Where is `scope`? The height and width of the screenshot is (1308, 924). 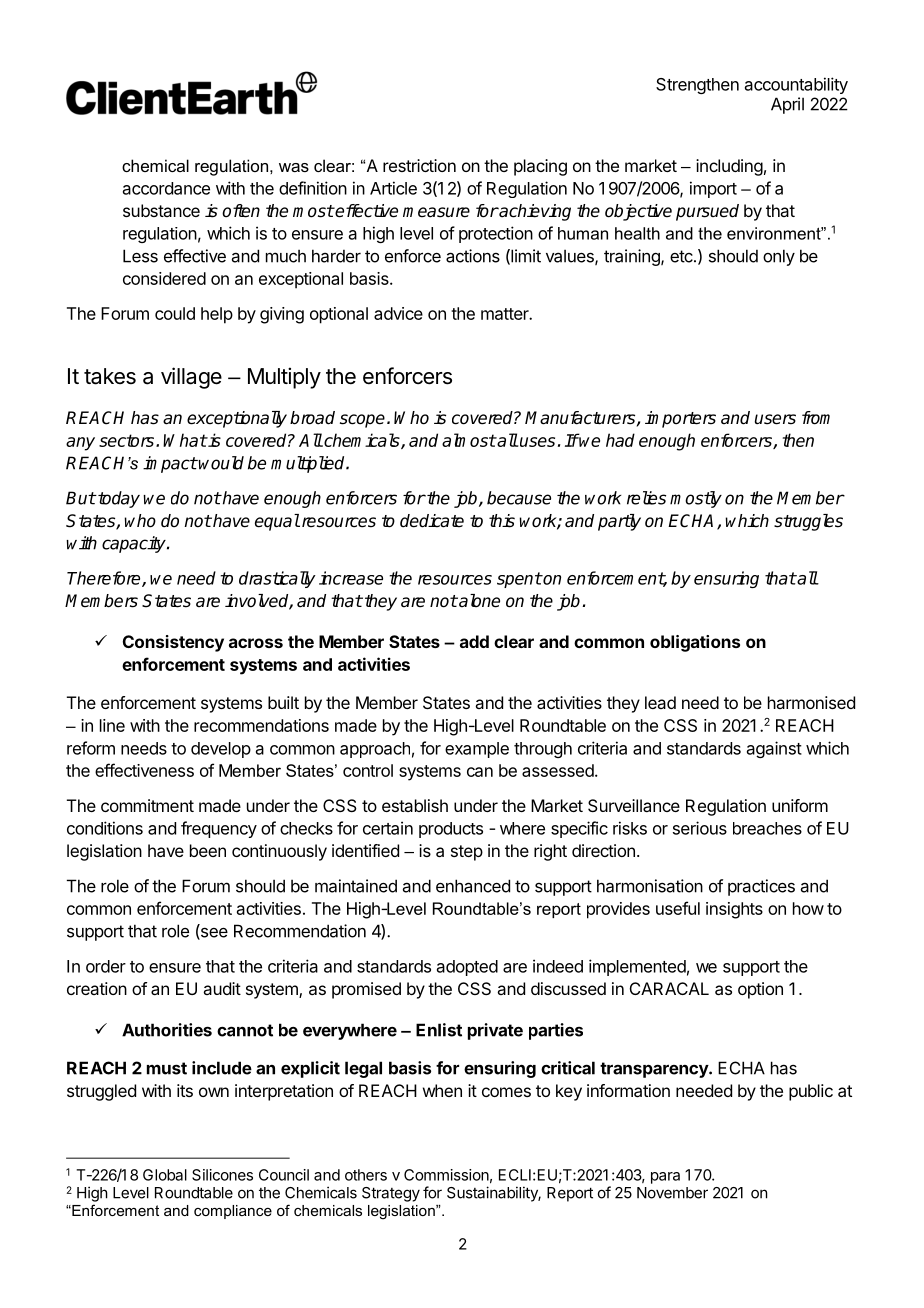 scope is located at coordinates (362, 421).
